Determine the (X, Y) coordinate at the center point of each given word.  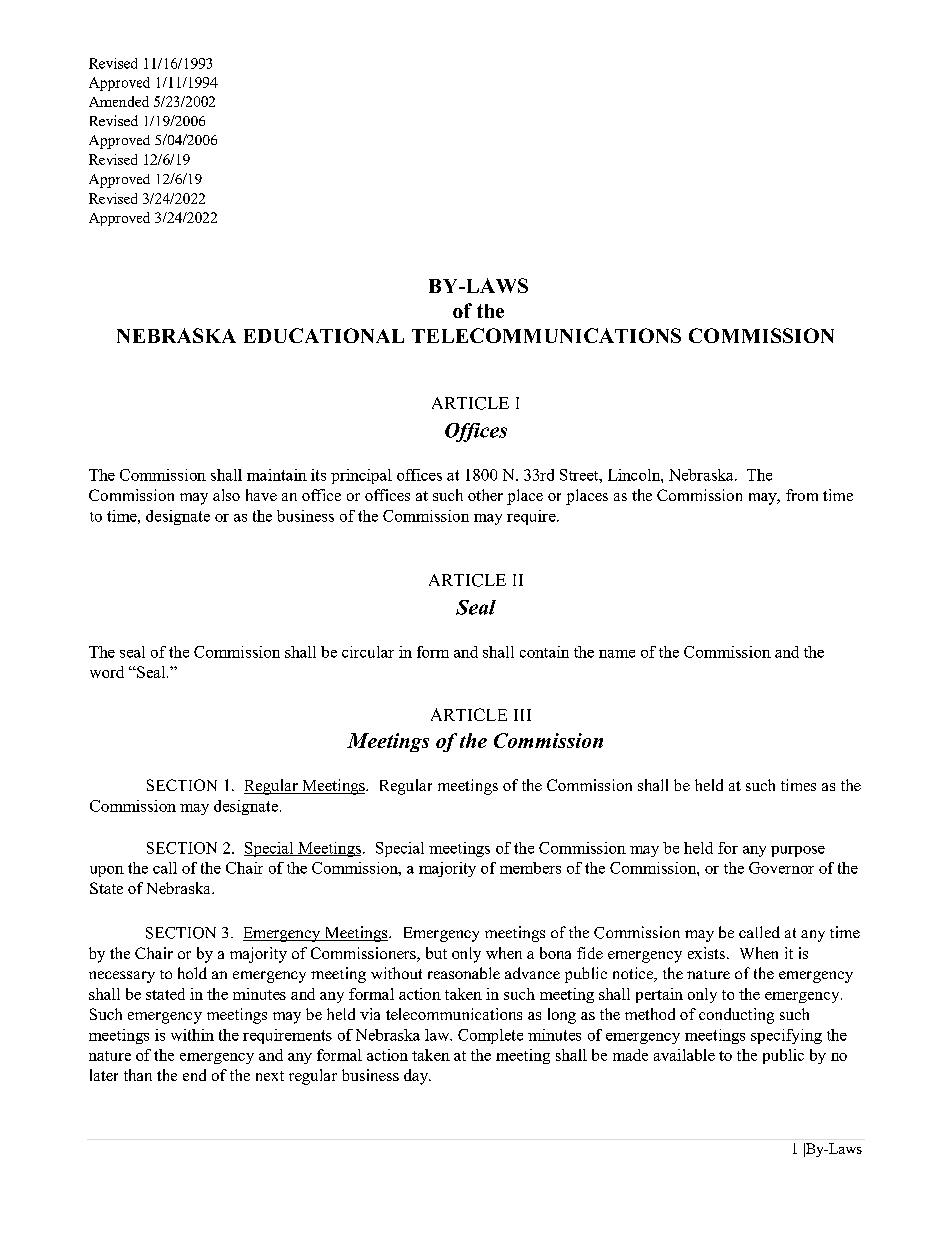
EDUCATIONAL (324, 335)
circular (368, 652)
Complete (490, 1036)
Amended (119, 101)
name (617, 654)
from (802, 495)
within (192, 1035)
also (226, 495)
